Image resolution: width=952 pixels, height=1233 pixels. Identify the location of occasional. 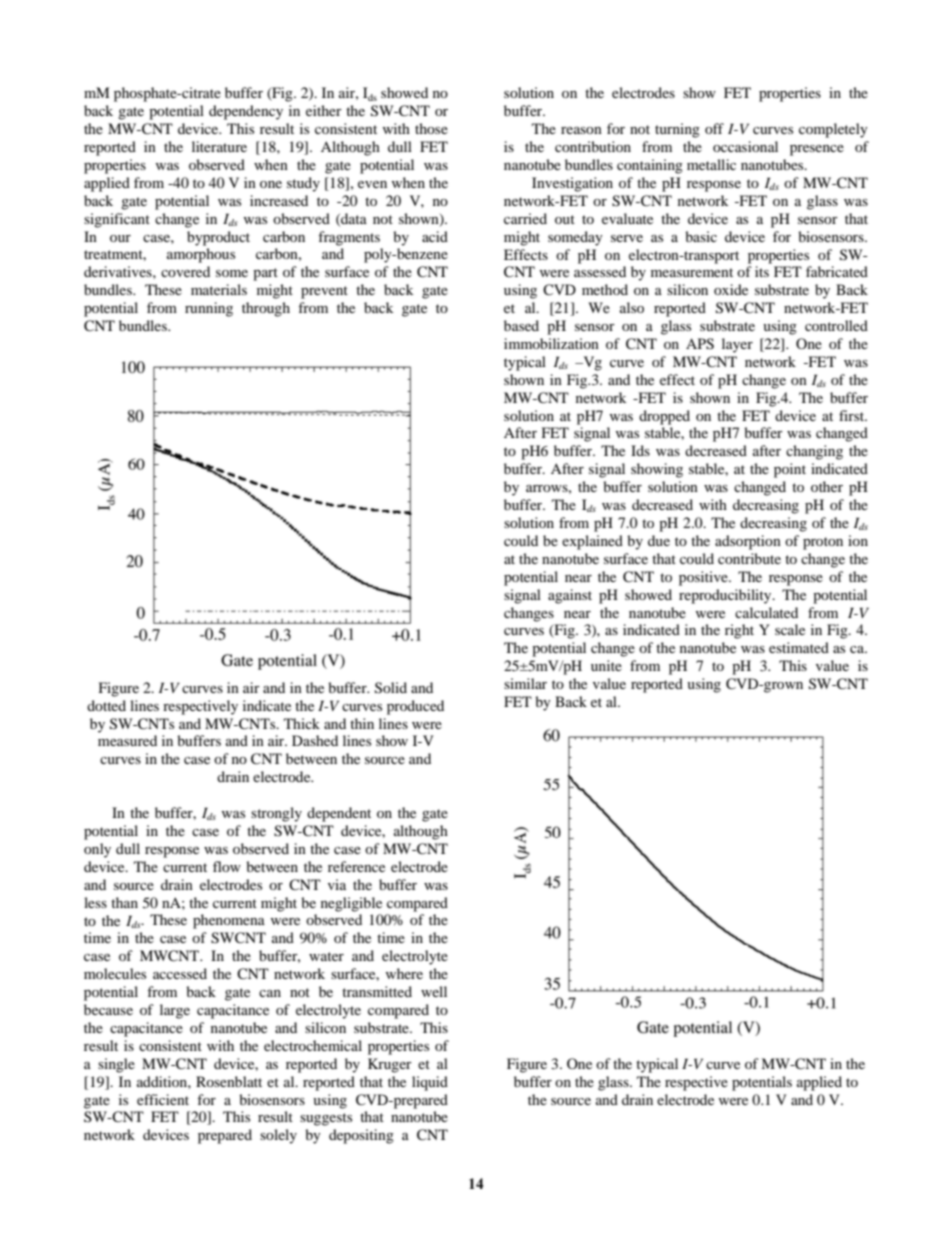
(745, 146).
